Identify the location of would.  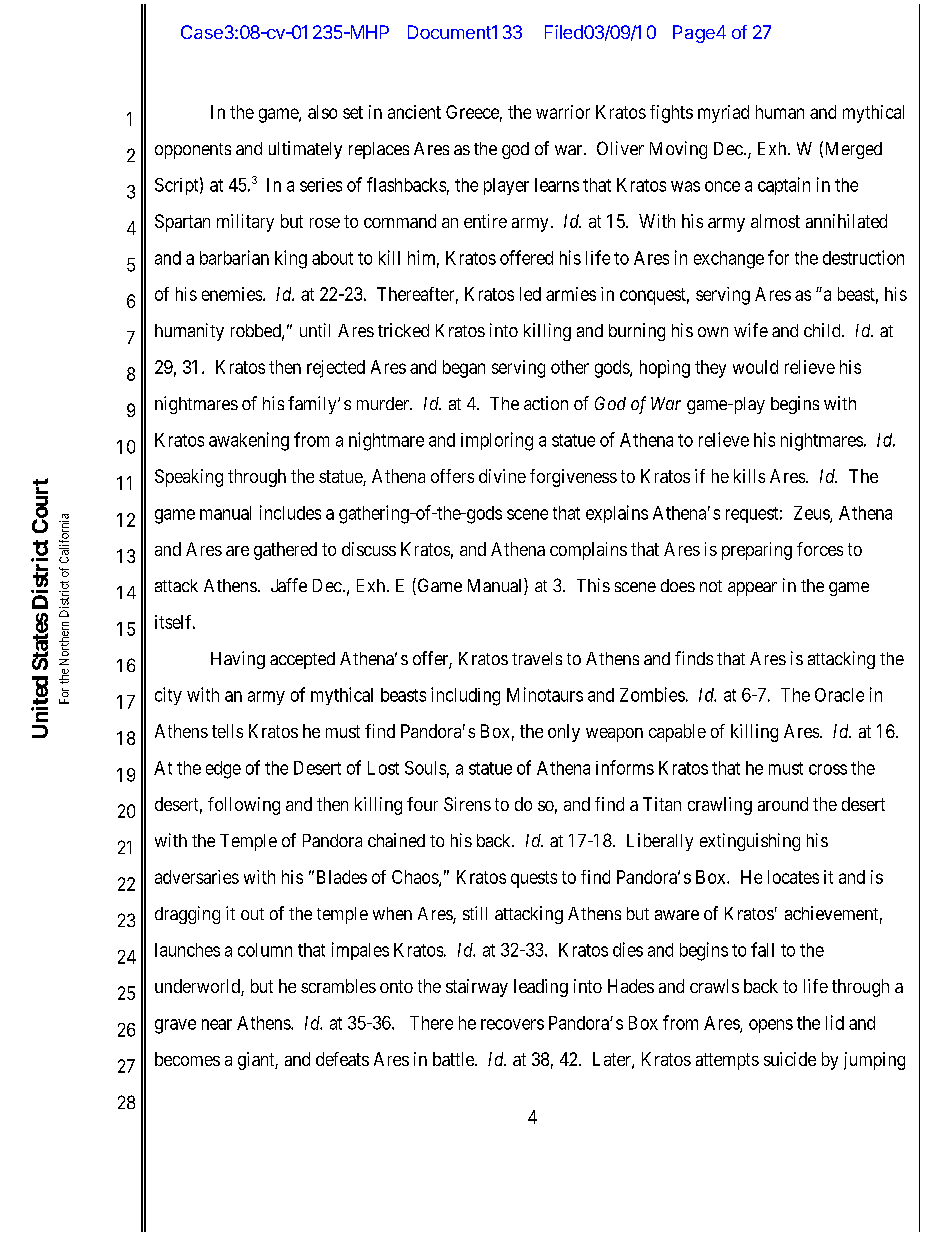
(755, 367).
